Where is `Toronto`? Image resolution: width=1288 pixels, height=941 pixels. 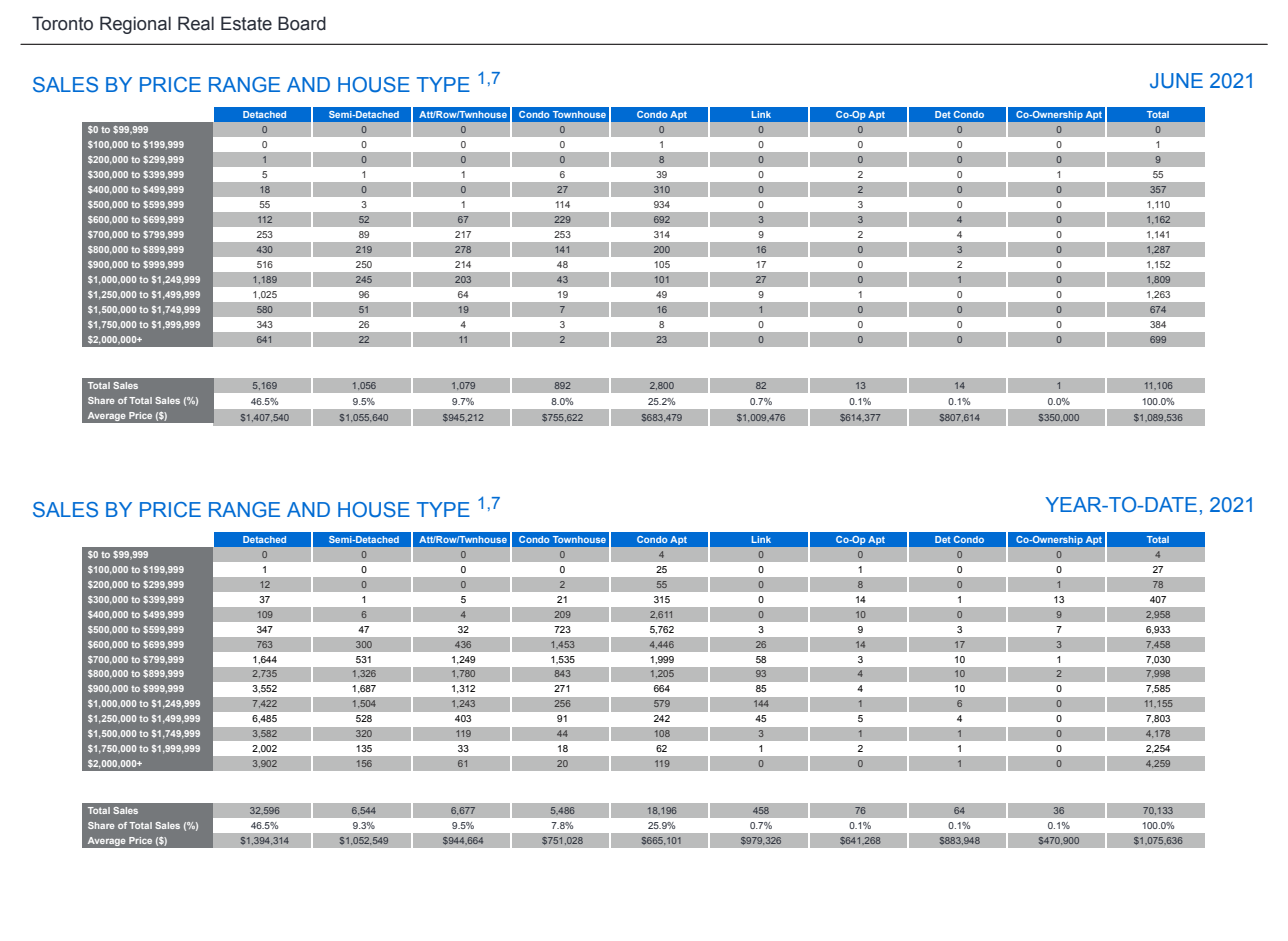
Toronto is located at coordinates (62, 23).
